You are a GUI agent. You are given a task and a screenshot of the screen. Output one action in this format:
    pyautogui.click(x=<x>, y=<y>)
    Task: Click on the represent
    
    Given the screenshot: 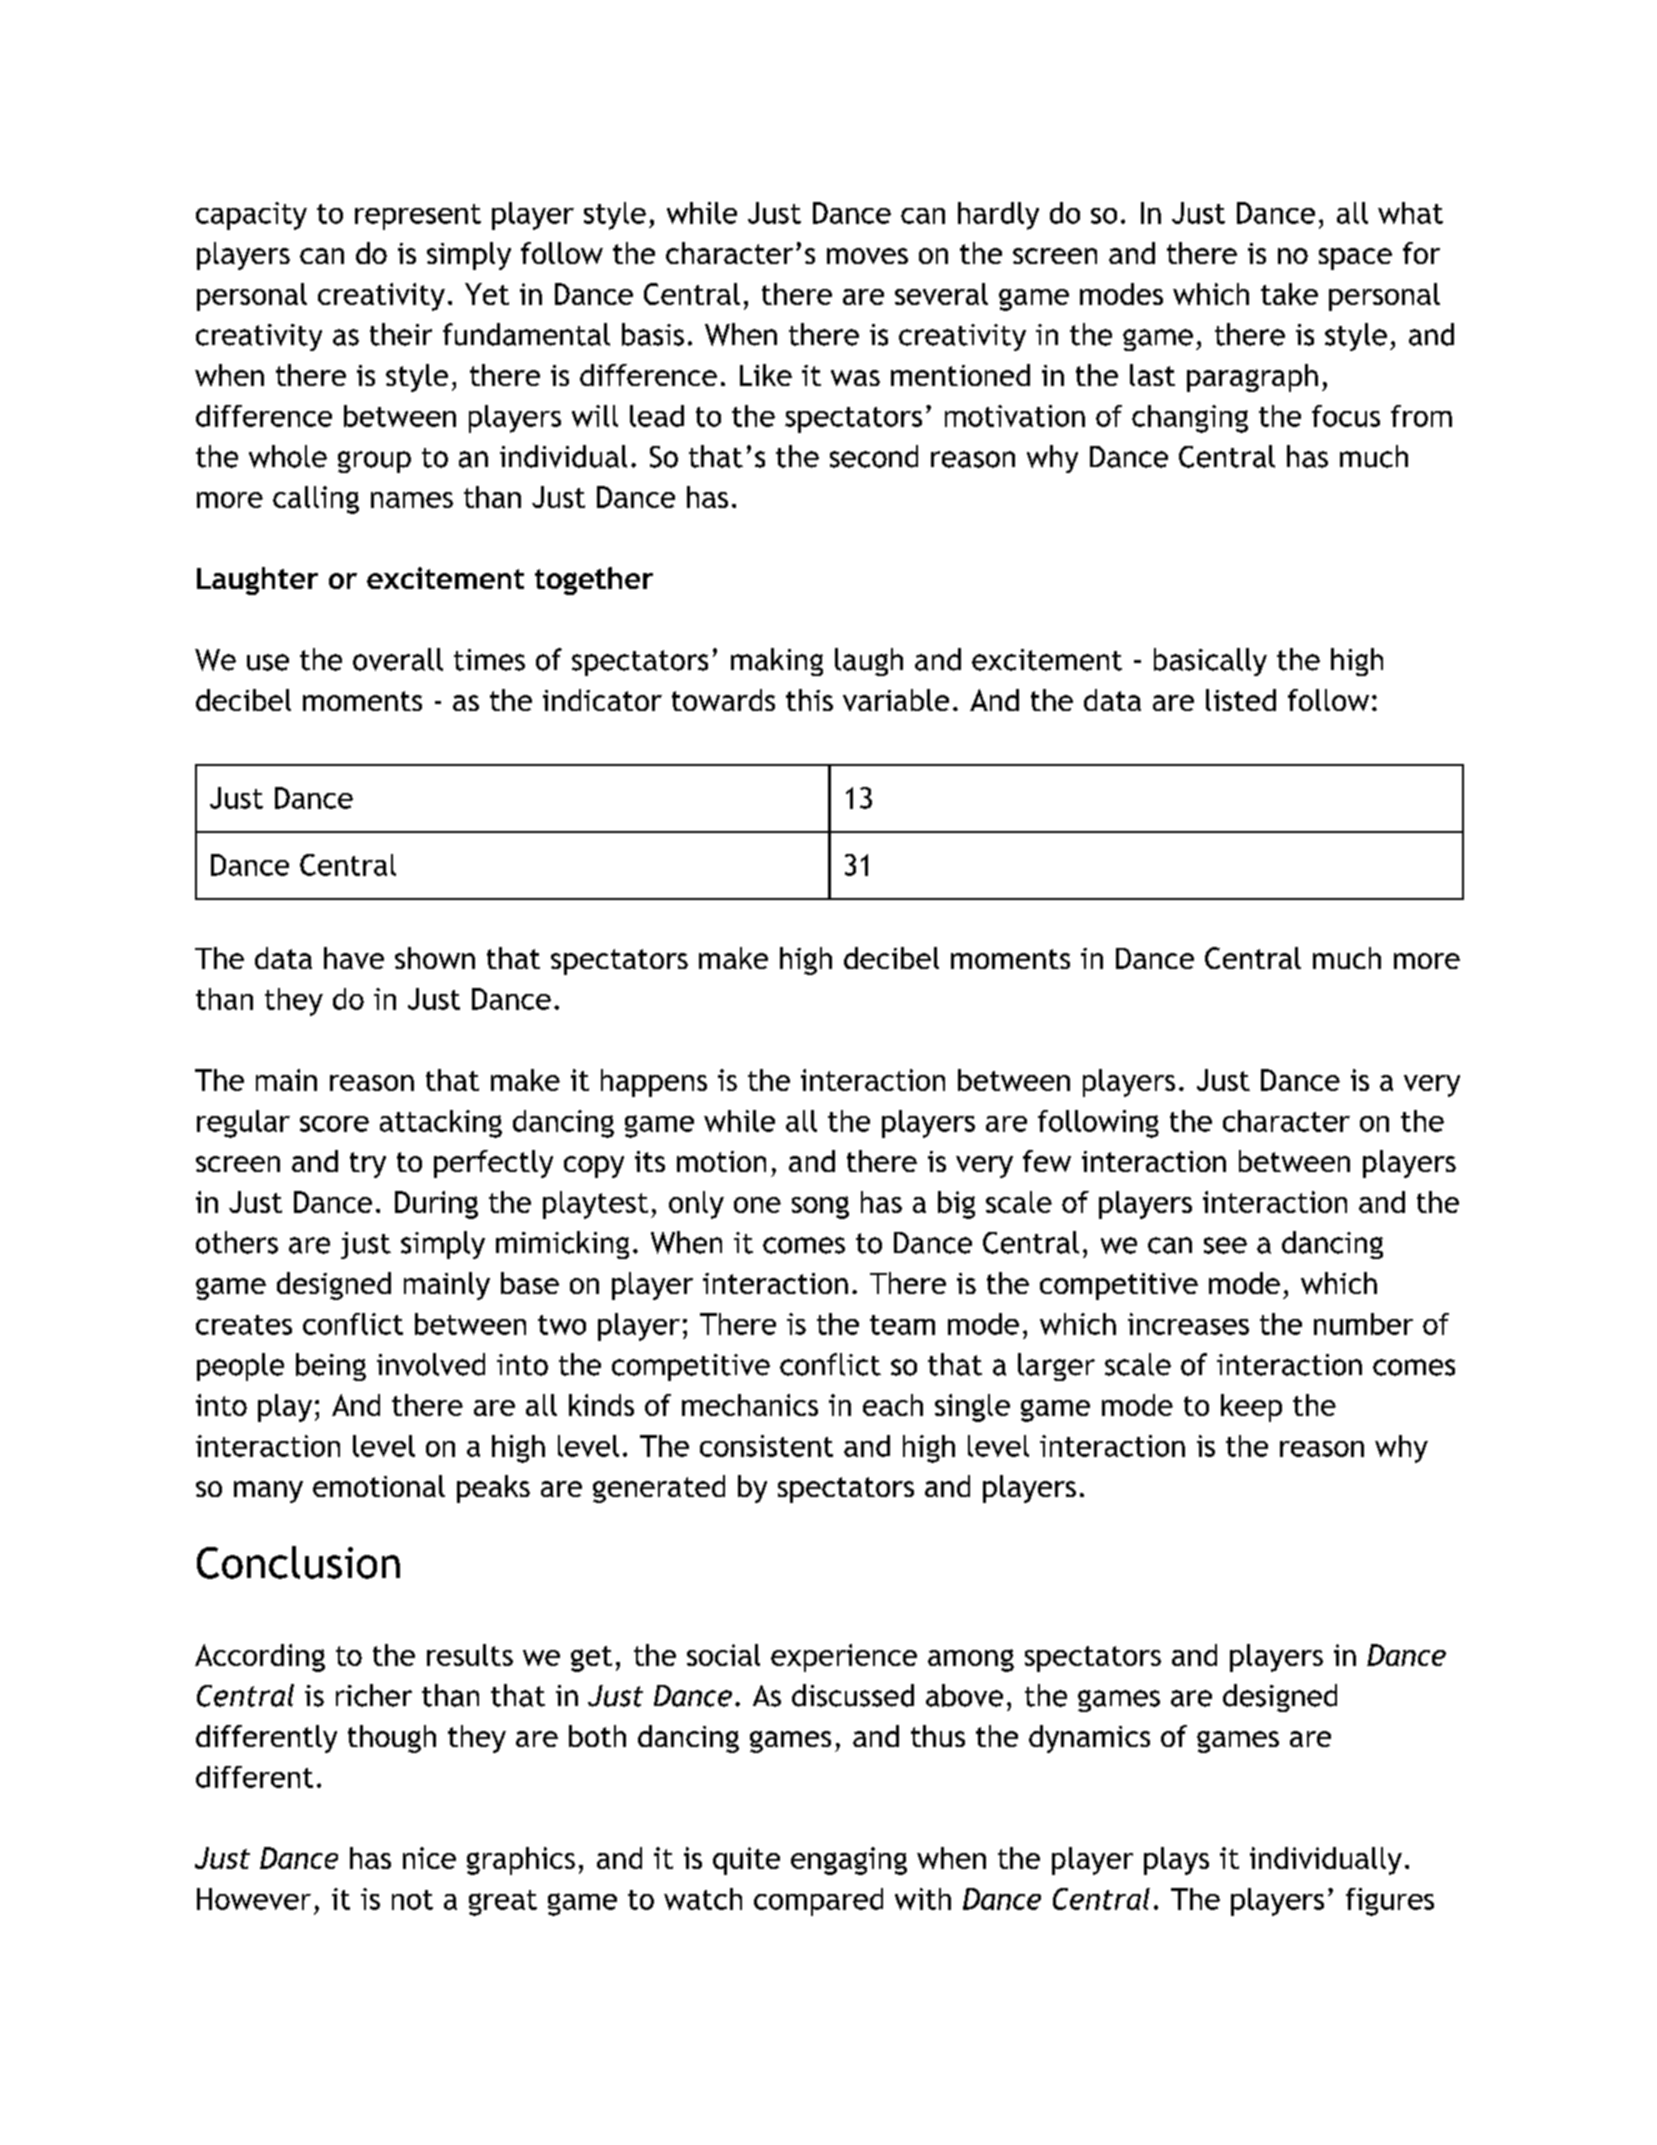 What is the action you would take?
    pyautogui.click(x=418, y=217)
